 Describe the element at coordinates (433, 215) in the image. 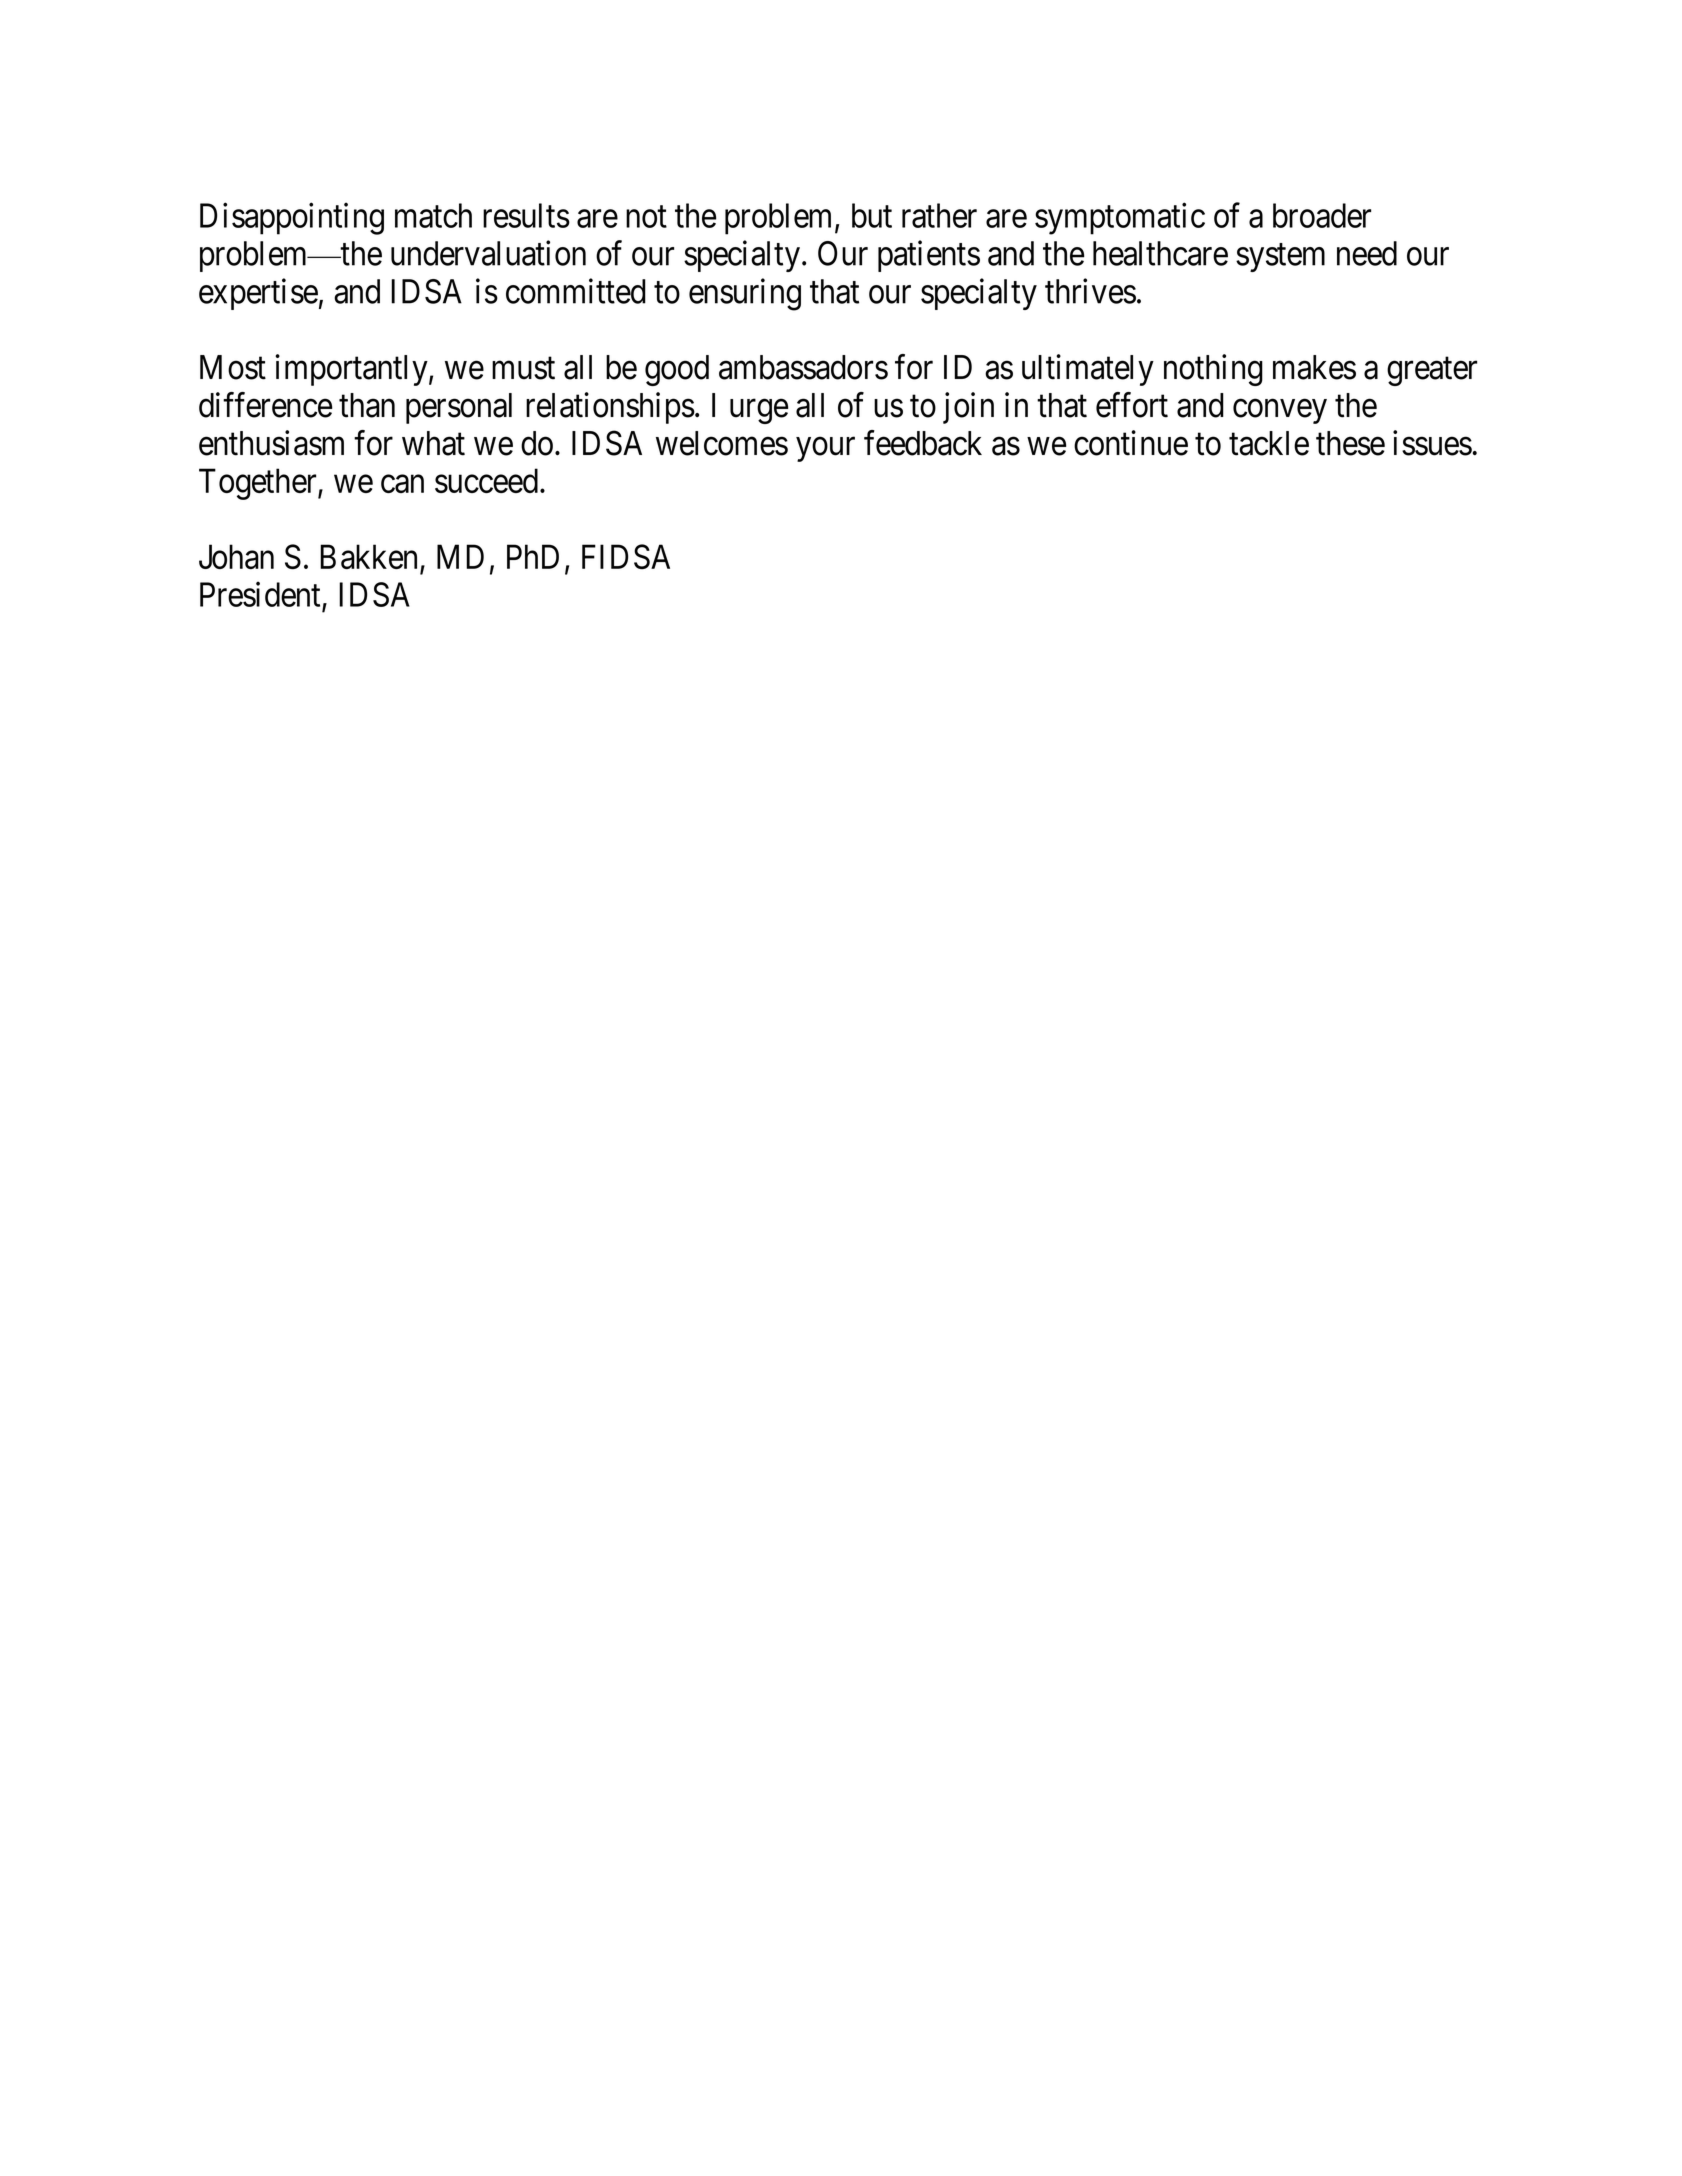

I see `match` at that location.
